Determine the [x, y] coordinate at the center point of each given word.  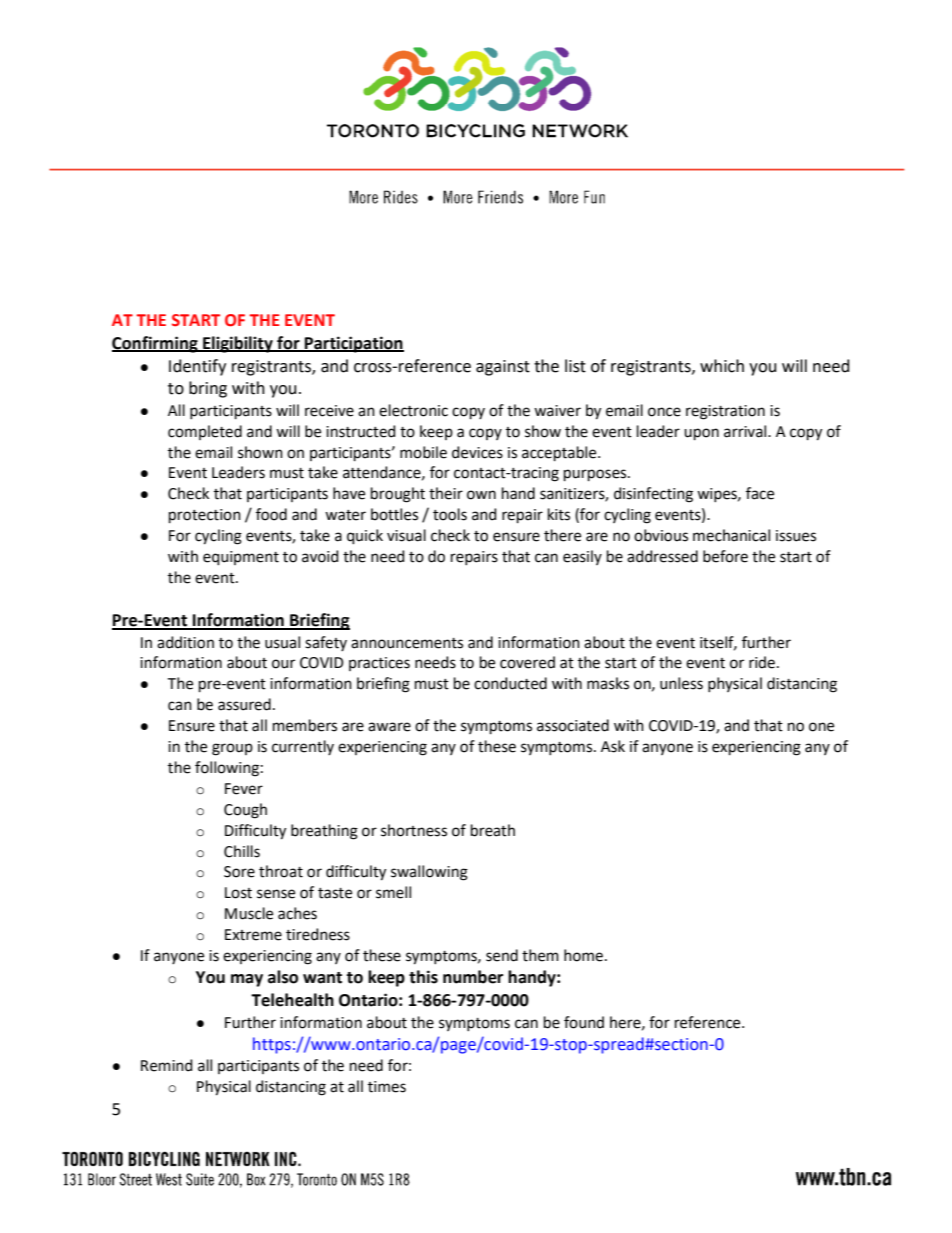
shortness [414, 830]
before [725, 556]
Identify [197, 367]
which [722, 366]
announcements [407, 643]
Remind [167, 1065]
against [503, 368]
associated [573, 725]
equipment [241, 558]
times [387, 1087]
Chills [242, 851]
